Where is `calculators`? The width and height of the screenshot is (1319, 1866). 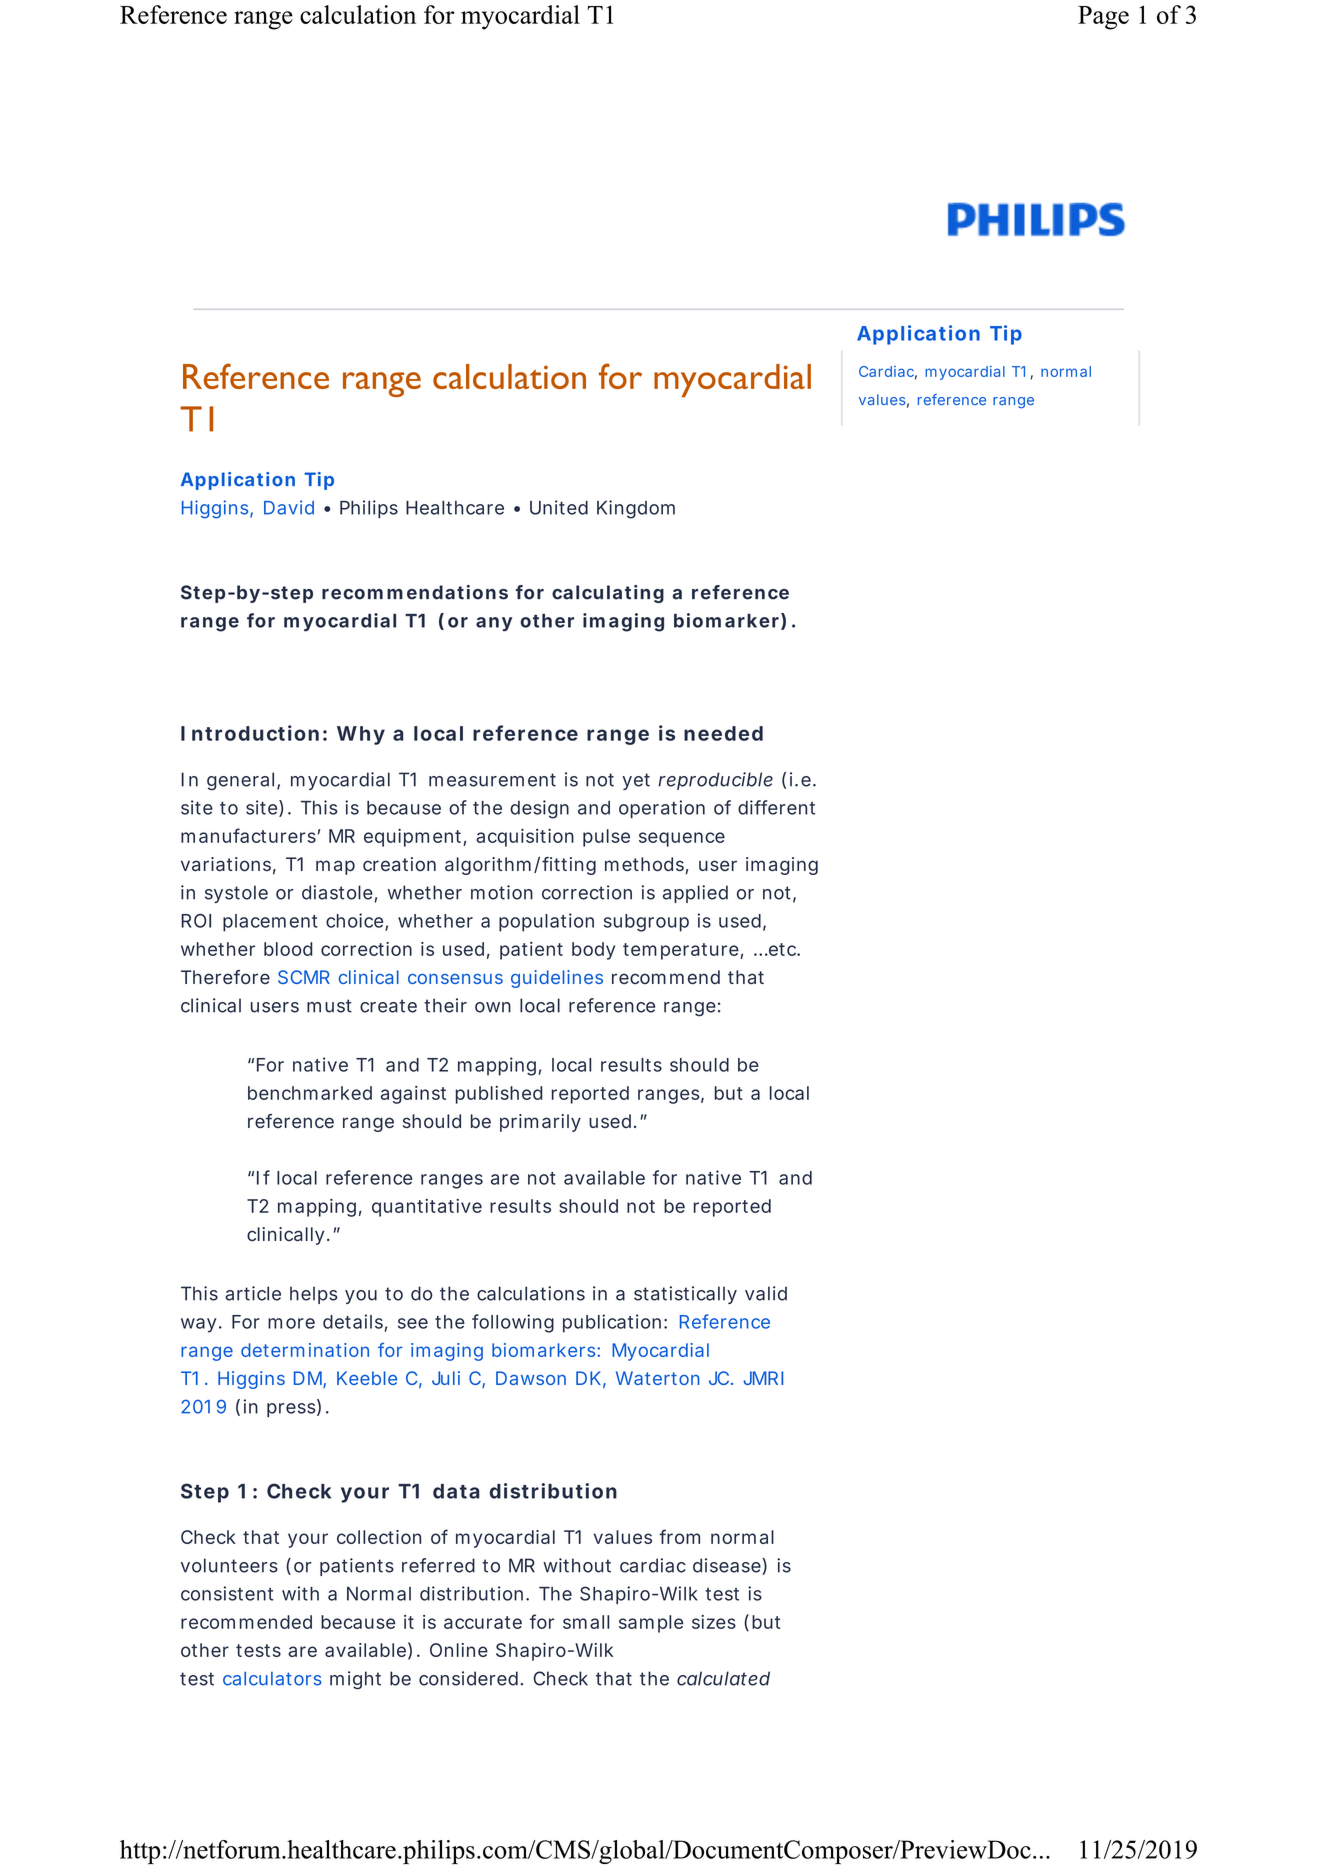 calculators is located at coordinates (272, 1678).
